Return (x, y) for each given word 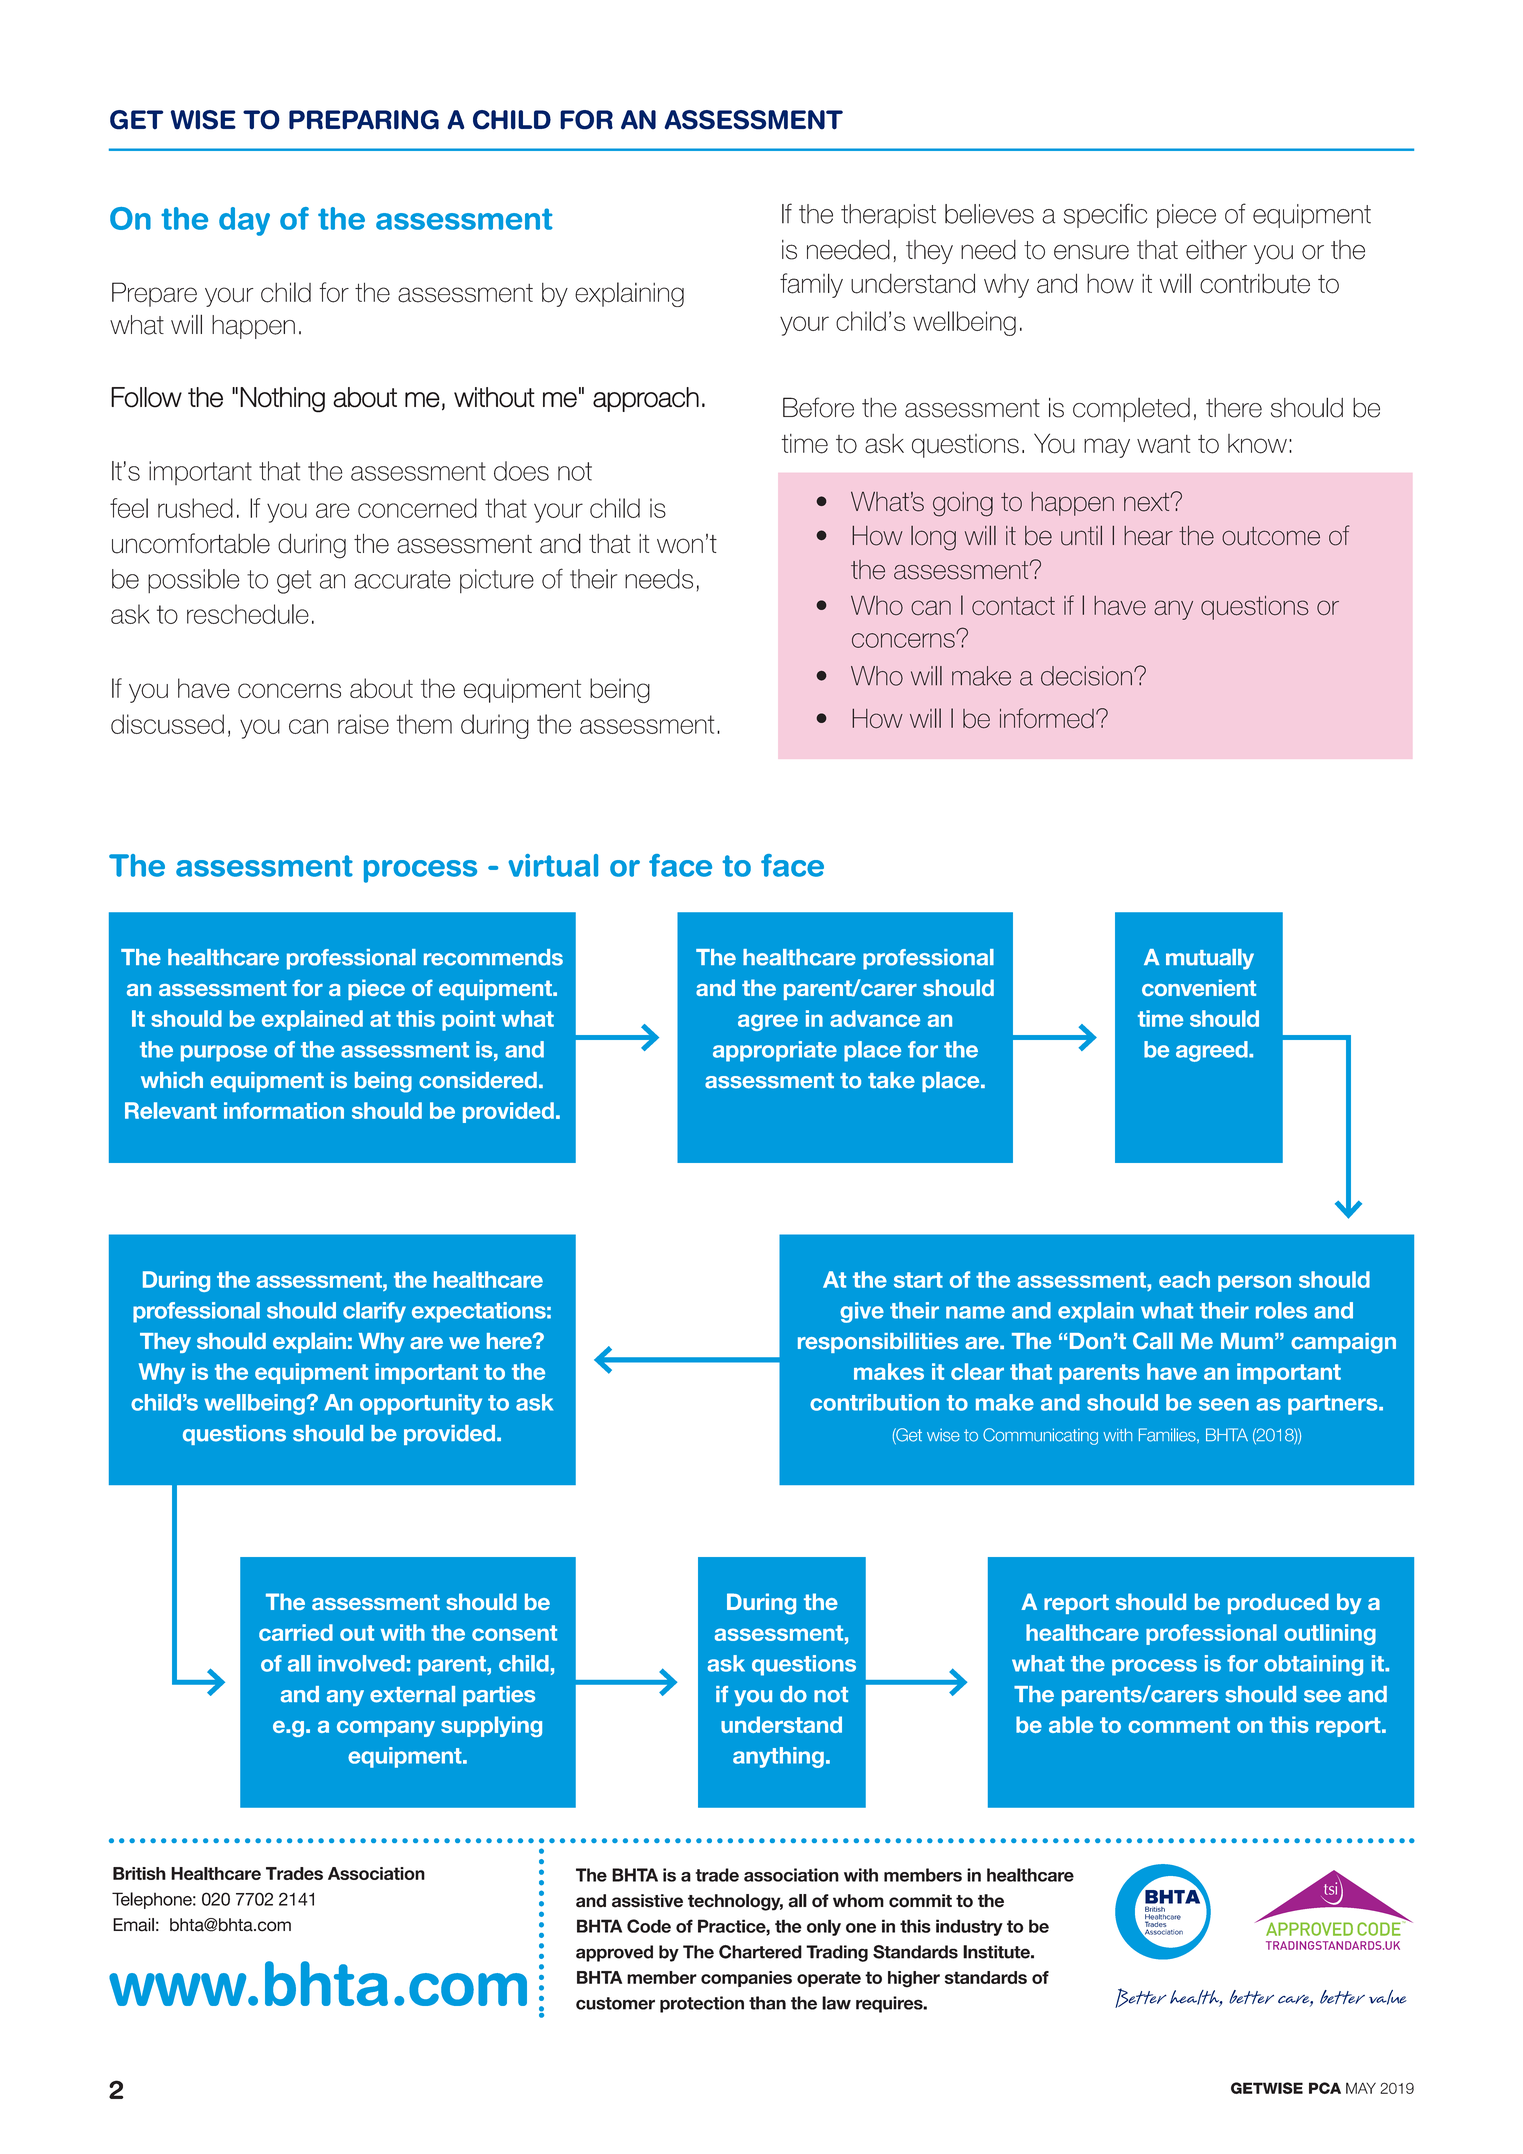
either (1216, 250)
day (244, 221)
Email (133, 1925)
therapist (888, 216)
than (767, 2003)
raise (363, 724)
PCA (1325, 2088)
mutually (1210, 959)
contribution (874, 1402)
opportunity (421, 1404)
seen (1224, 1404)
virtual (553, 865)
